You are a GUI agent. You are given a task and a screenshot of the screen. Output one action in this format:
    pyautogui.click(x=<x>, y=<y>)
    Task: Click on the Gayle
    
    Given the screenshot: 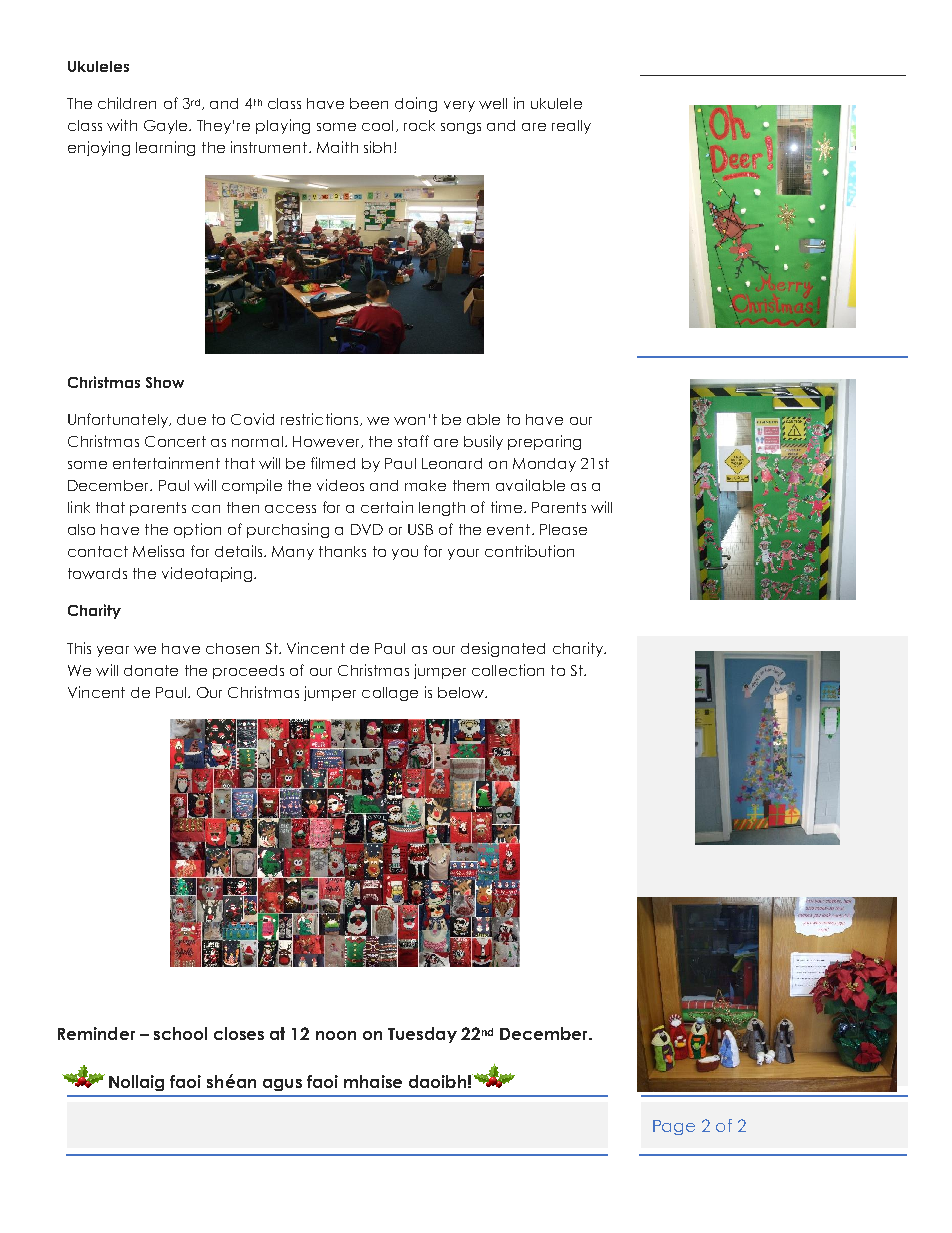 What is the action you would take?
    pyautogui.click(x=167, y=127)
